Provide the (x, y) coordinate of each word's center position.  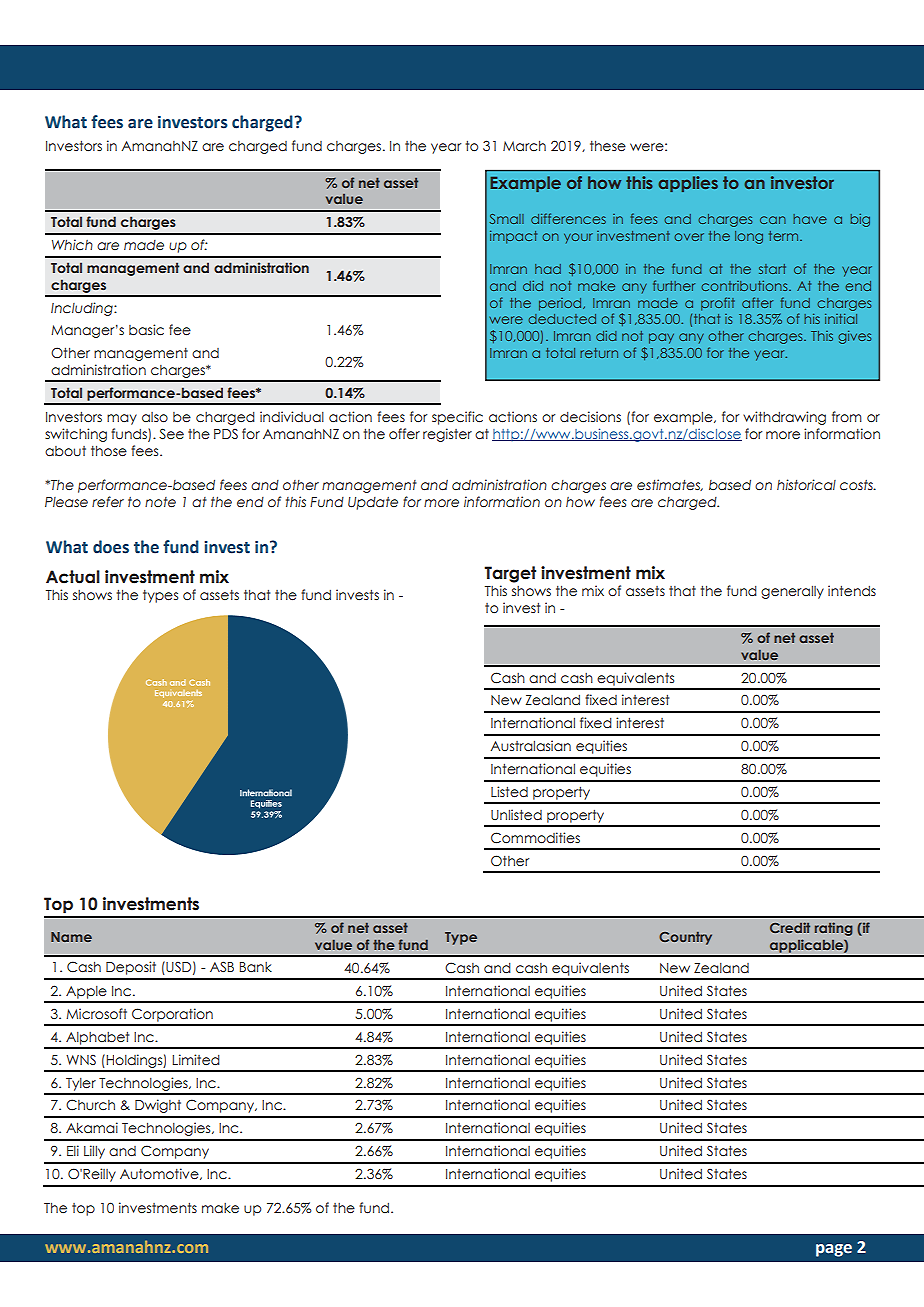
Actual (73, 577)
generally (792, 592)
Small (506, 219)
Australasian (530, 745)
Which (72, 245)
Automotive (160, 1174)
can (773, 220)
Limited (196, 1059)
